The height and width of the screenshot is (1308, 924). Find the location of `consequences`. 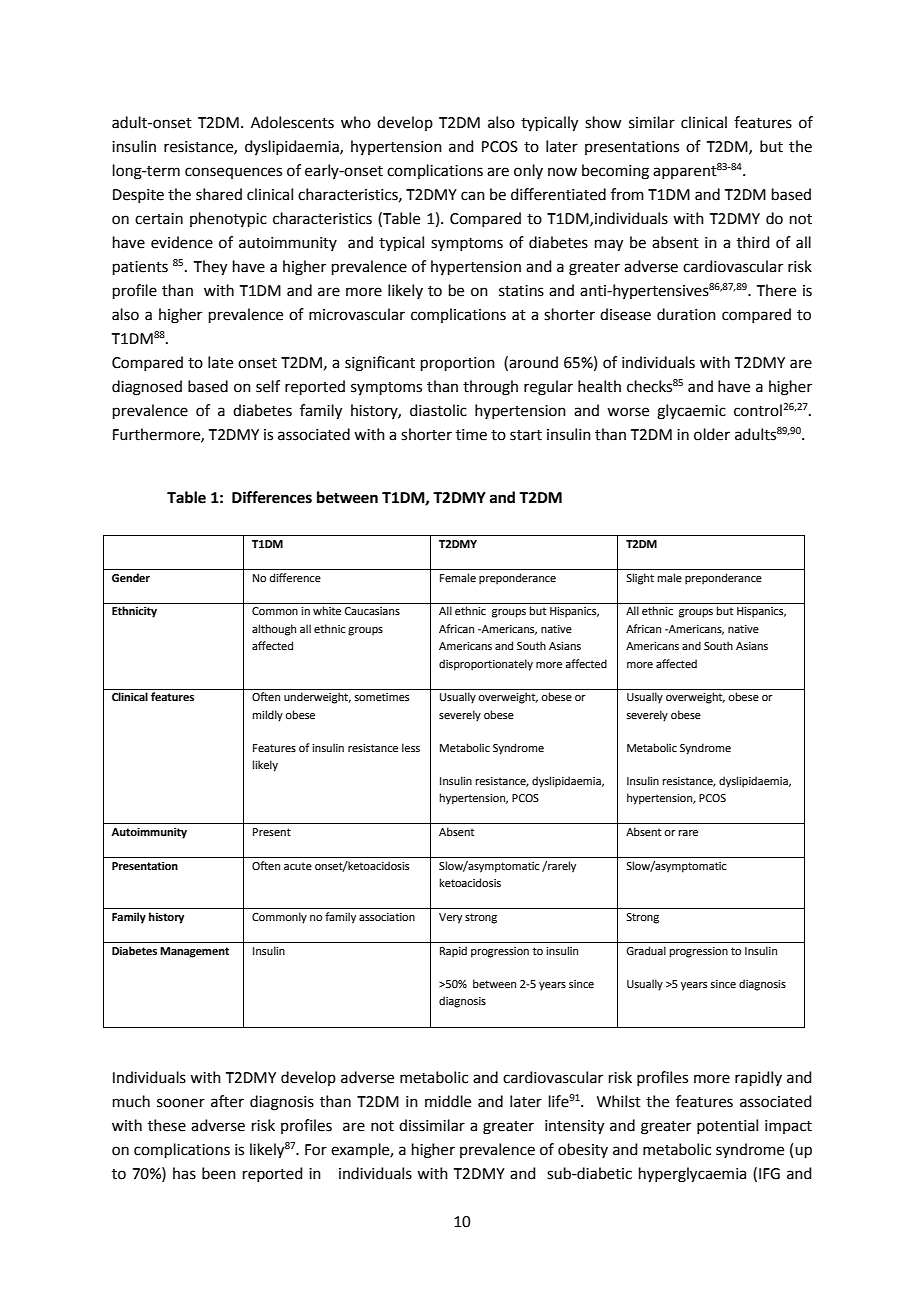

consequences is located at coordinates (233, 173).
